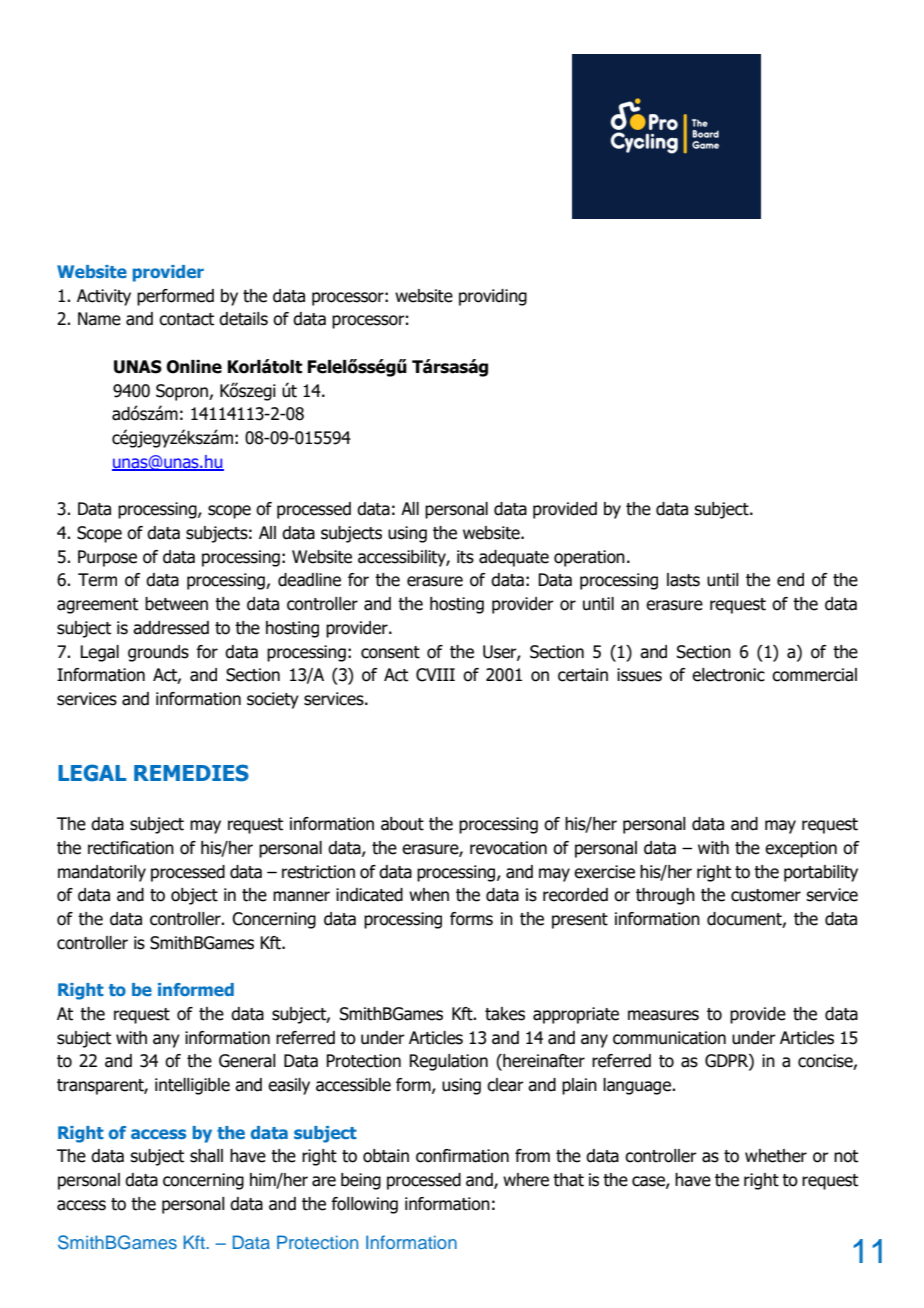  Describe the element at coordinates (194, 896) in the image. I see `object` at that location.
